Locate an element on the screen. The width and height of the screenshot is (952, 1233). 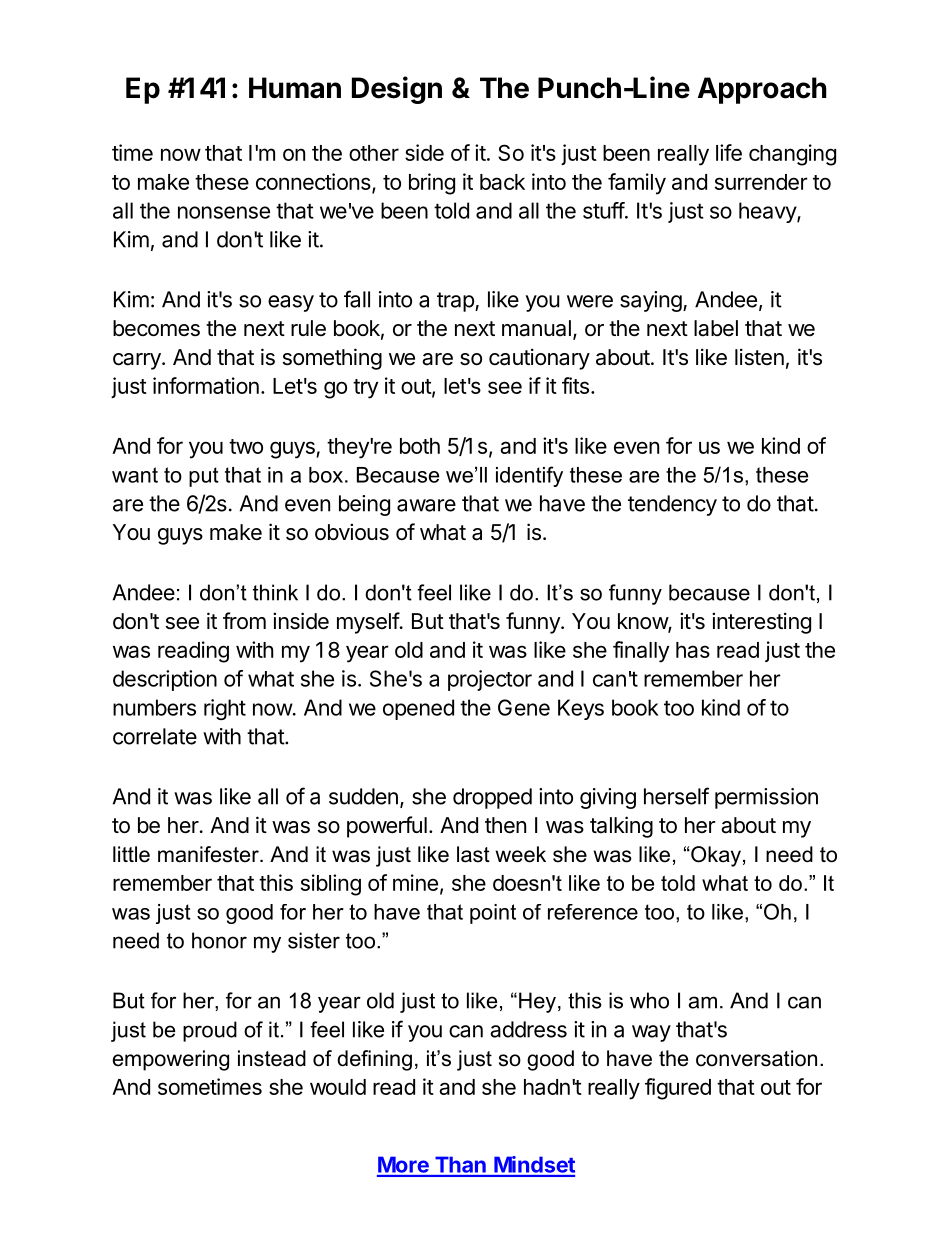
Human is located at coordinates (295, 88).
